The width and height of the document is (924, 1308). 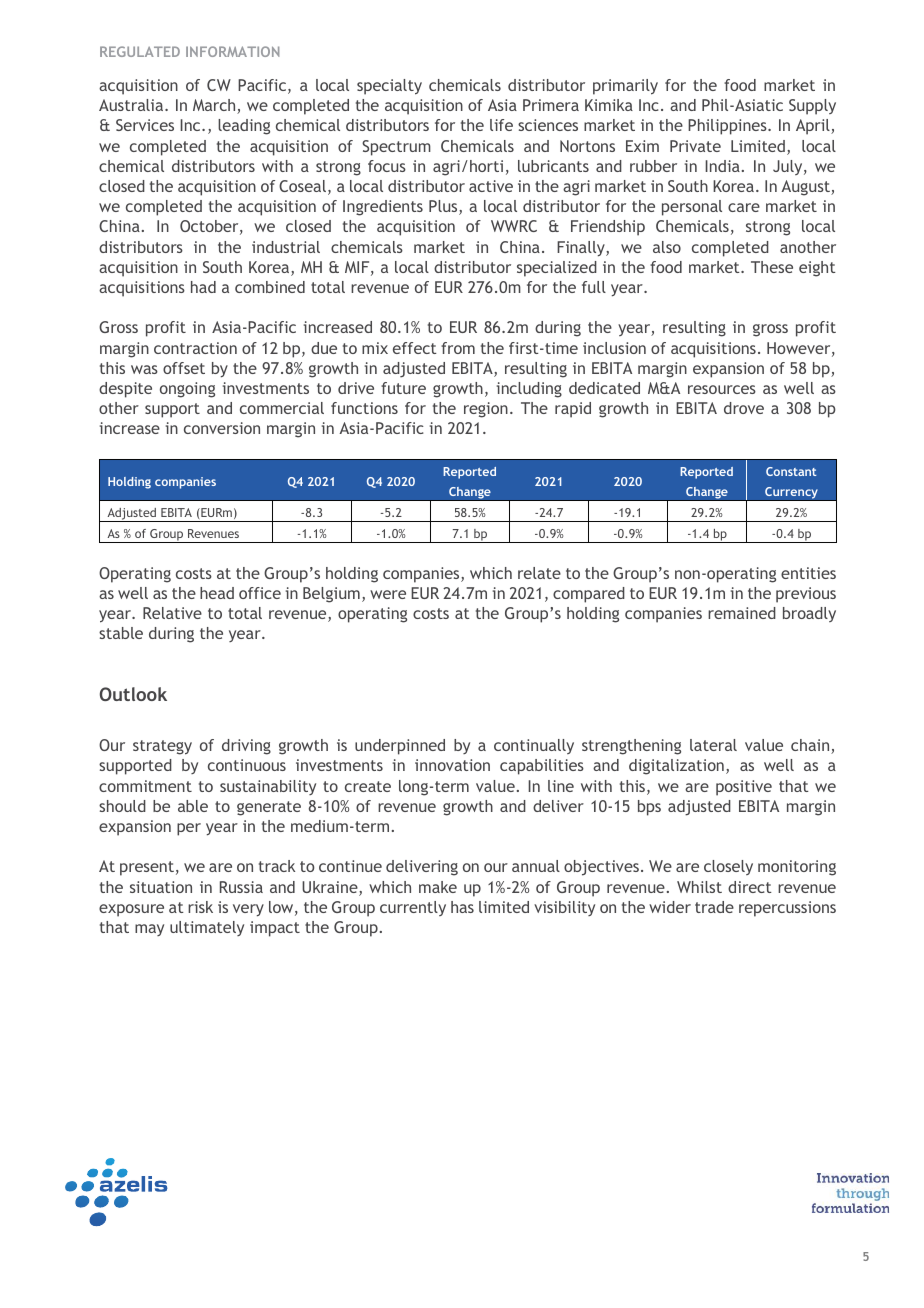 What do you see at coordinates (486, 410) in the document?
I see `region` at bounding box center [486, 410].
